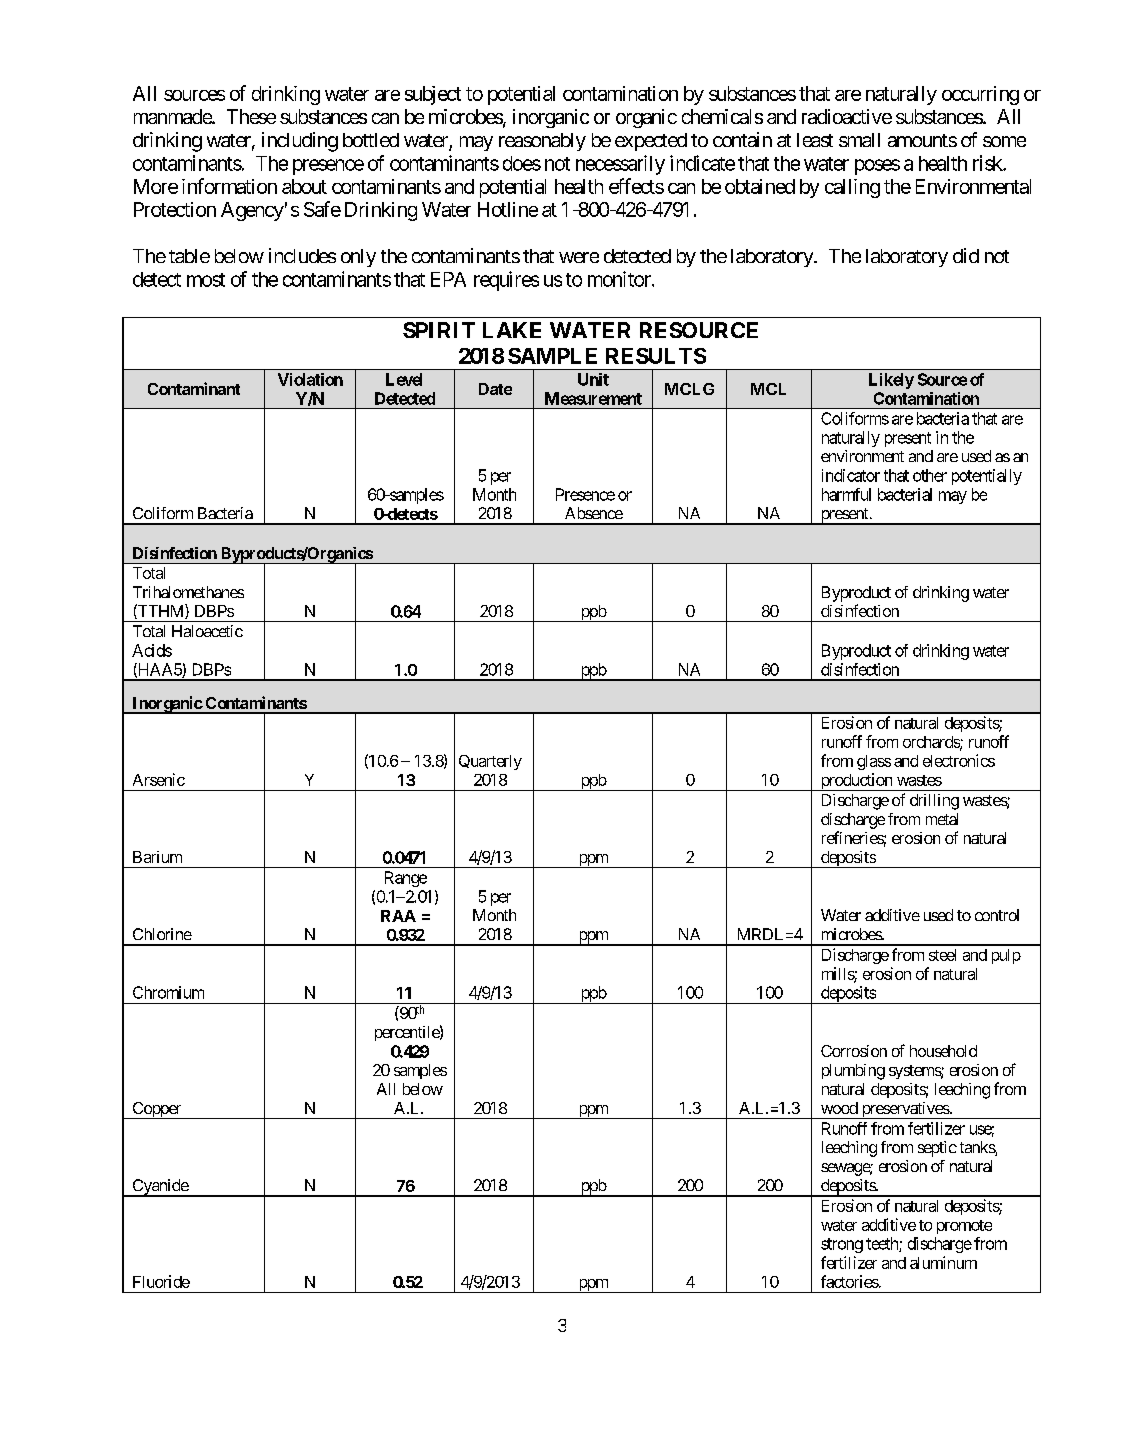  What do you see at coordinates (168, 992) in the document?
I see `Chromium` at bounding box center [168, 992].
